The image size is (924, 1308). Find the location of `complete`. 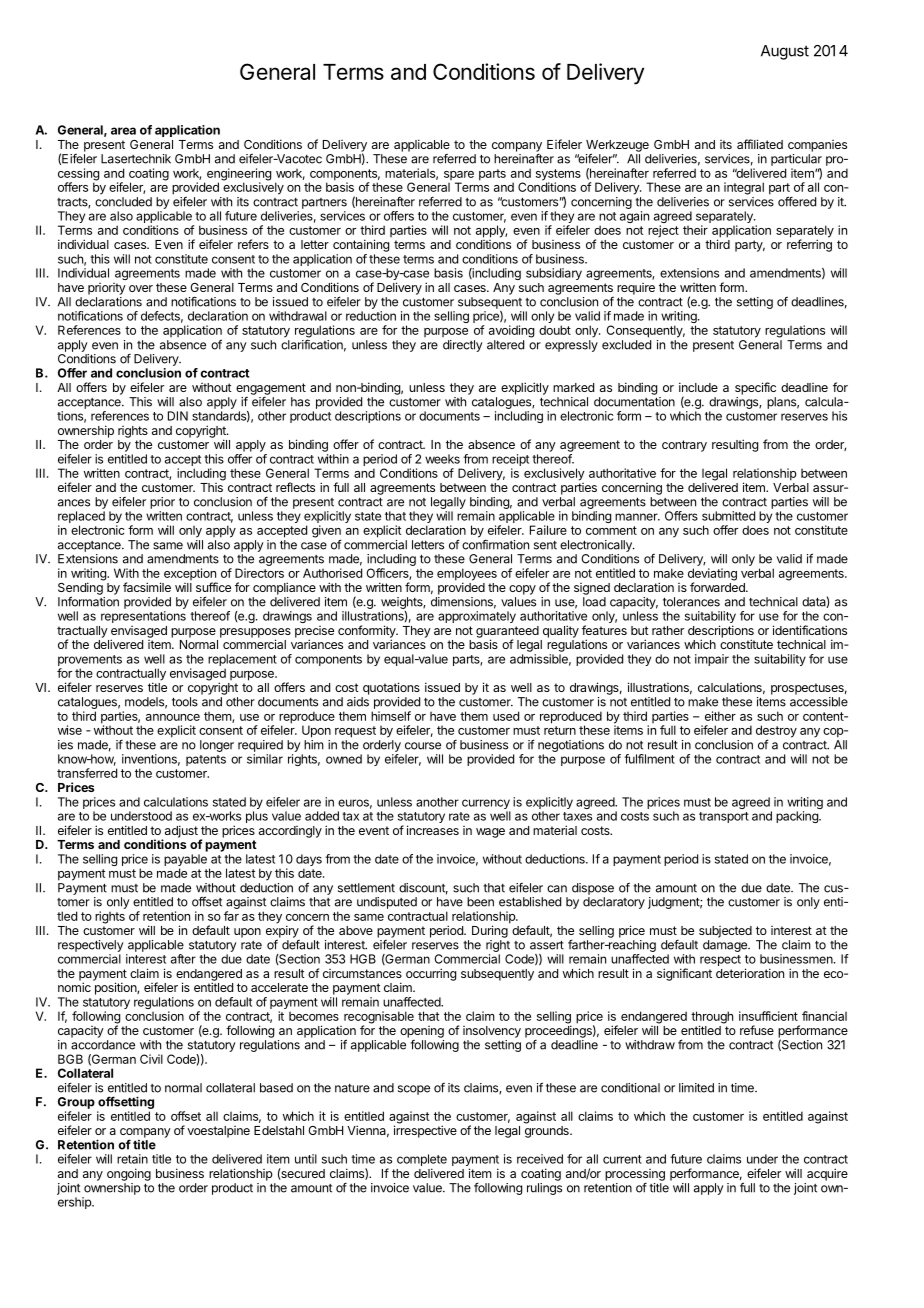

complete is located at coordinates (422, 1161).
